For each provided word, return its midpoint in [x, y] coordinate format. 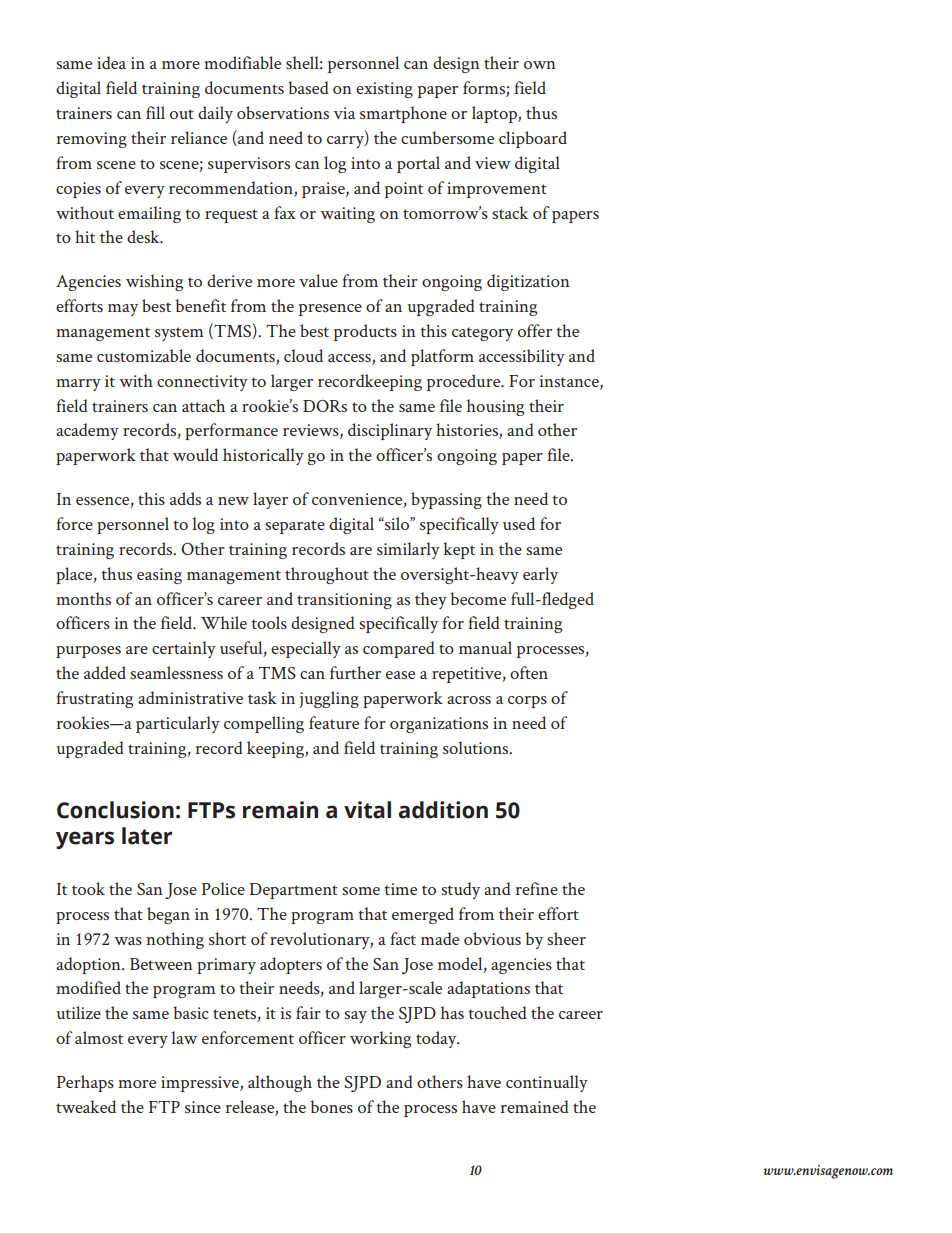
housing [495, 407]
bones [331, 1106]
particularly [178, 724]
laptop [495, 114]
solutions [477, 747]
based [308, 87]
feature [334, 722]
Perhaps [85, 1083]
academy [87, 431]
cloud [303, 355]
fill [155, 112]
